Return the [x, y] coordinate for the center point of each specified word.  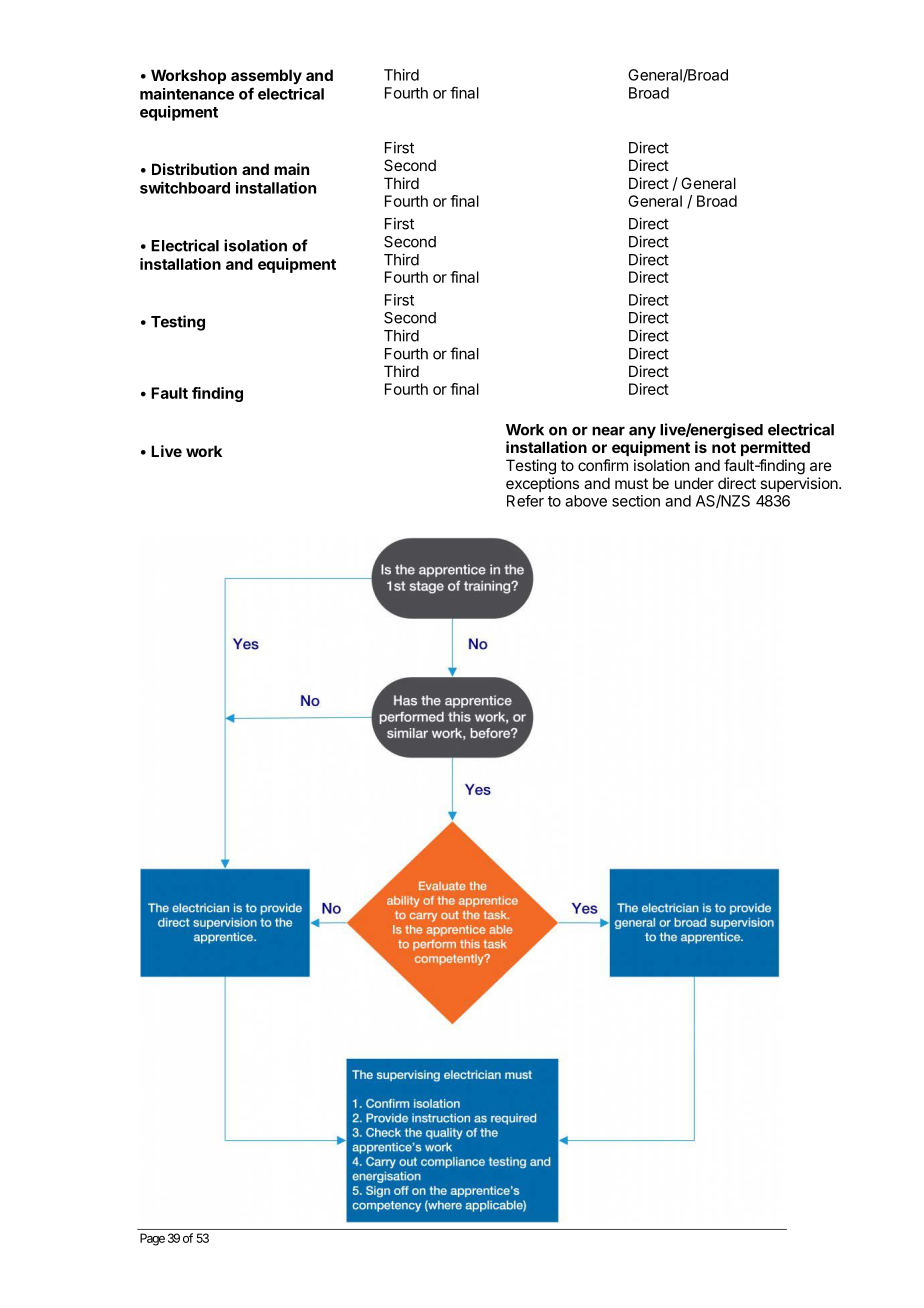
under [694, 483]
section [636, 501]
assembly [266, 76]
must [631, 483]
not [724, 447]
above [586, 501]
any [642, 432]
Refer [525, 501]
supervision [800, 484]
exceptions [542, 484]
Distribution [194, 169]
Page [152, 1239]
